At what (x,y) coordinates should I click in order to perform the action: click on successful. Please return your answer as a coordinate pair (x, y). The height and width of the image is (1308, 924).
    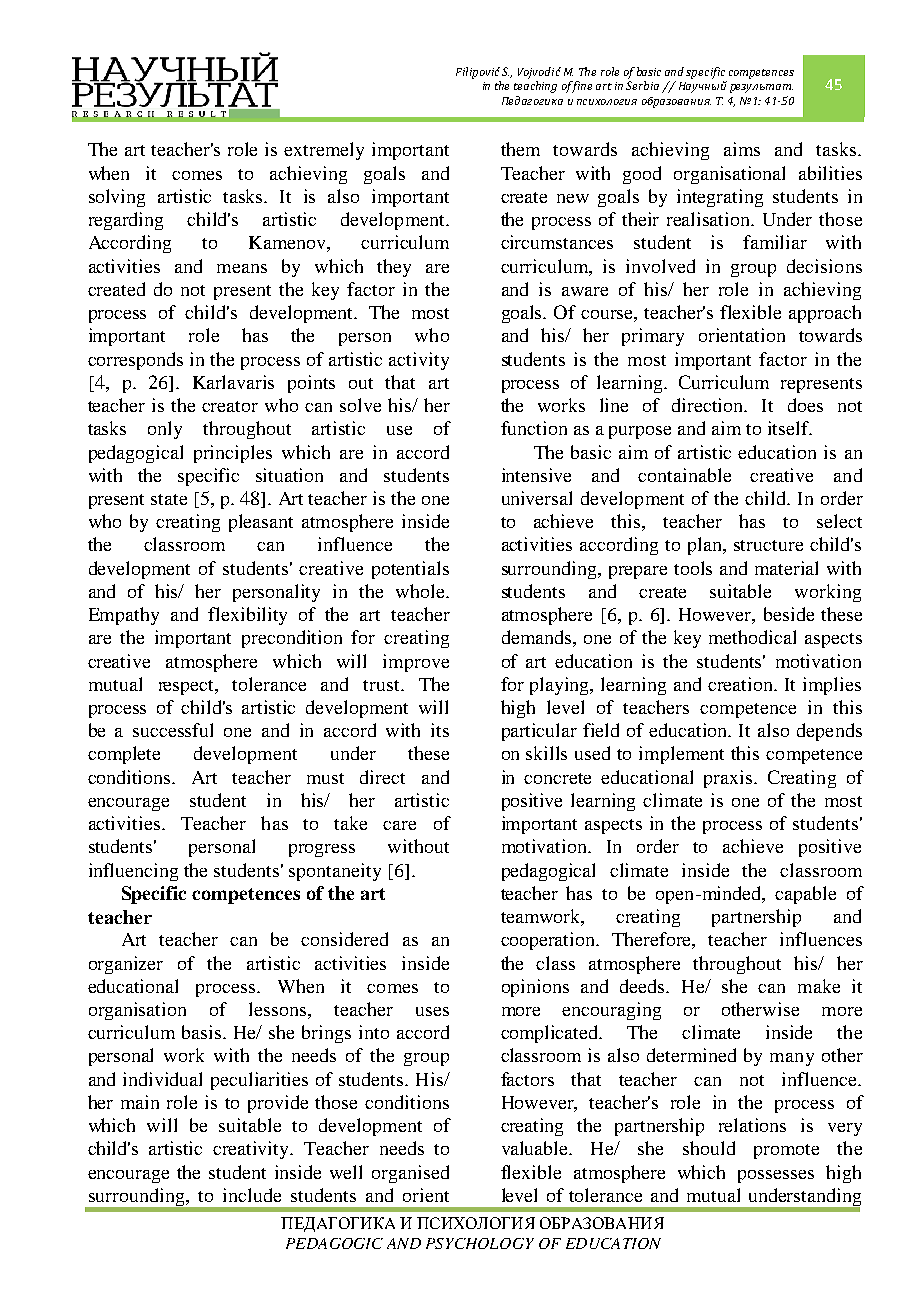
    Looking at the image, I should click on (173, 730).
